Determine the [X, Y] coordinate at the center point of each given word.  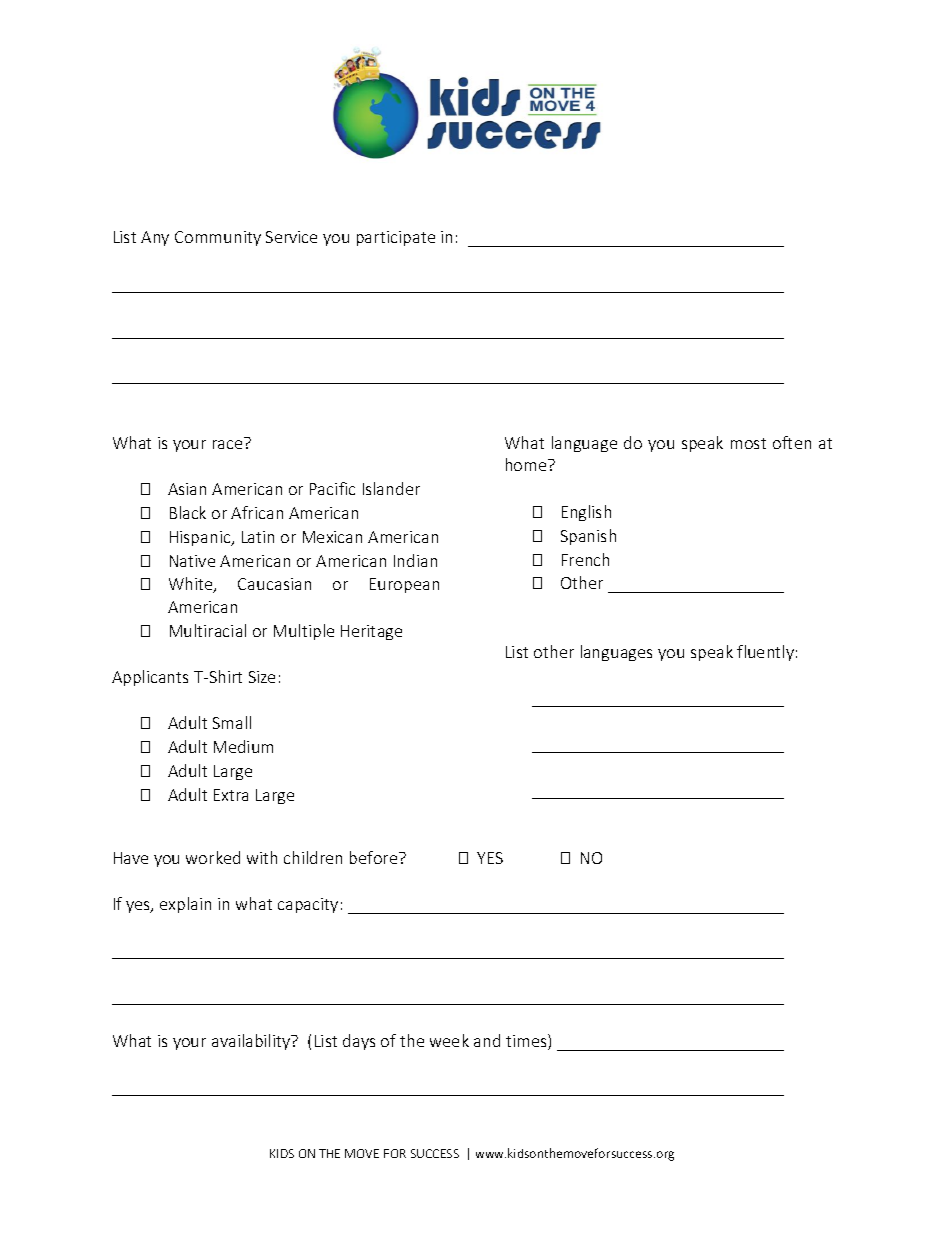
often [792, 442]
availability [252, 1042]
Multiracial [208, 630]
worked [213, 857]
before [375, 857]
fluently [765, 653]
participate [396, 238]
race [227, 444]
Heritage [371, 632]
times [527, 1042]
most [748, 443]
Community [218, 238]
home [527, 464]
